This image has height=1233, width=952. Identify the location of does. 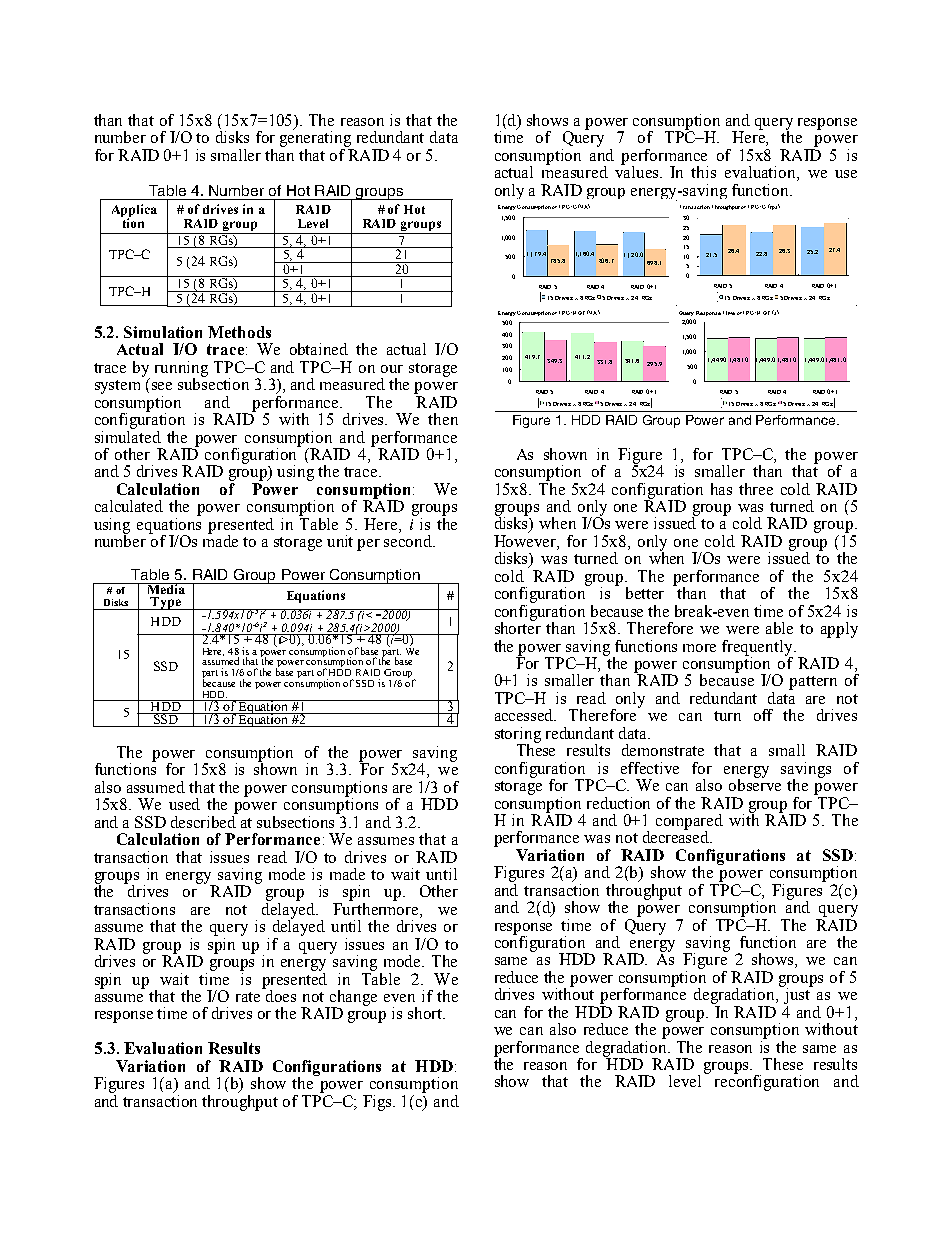
(280, 995).
